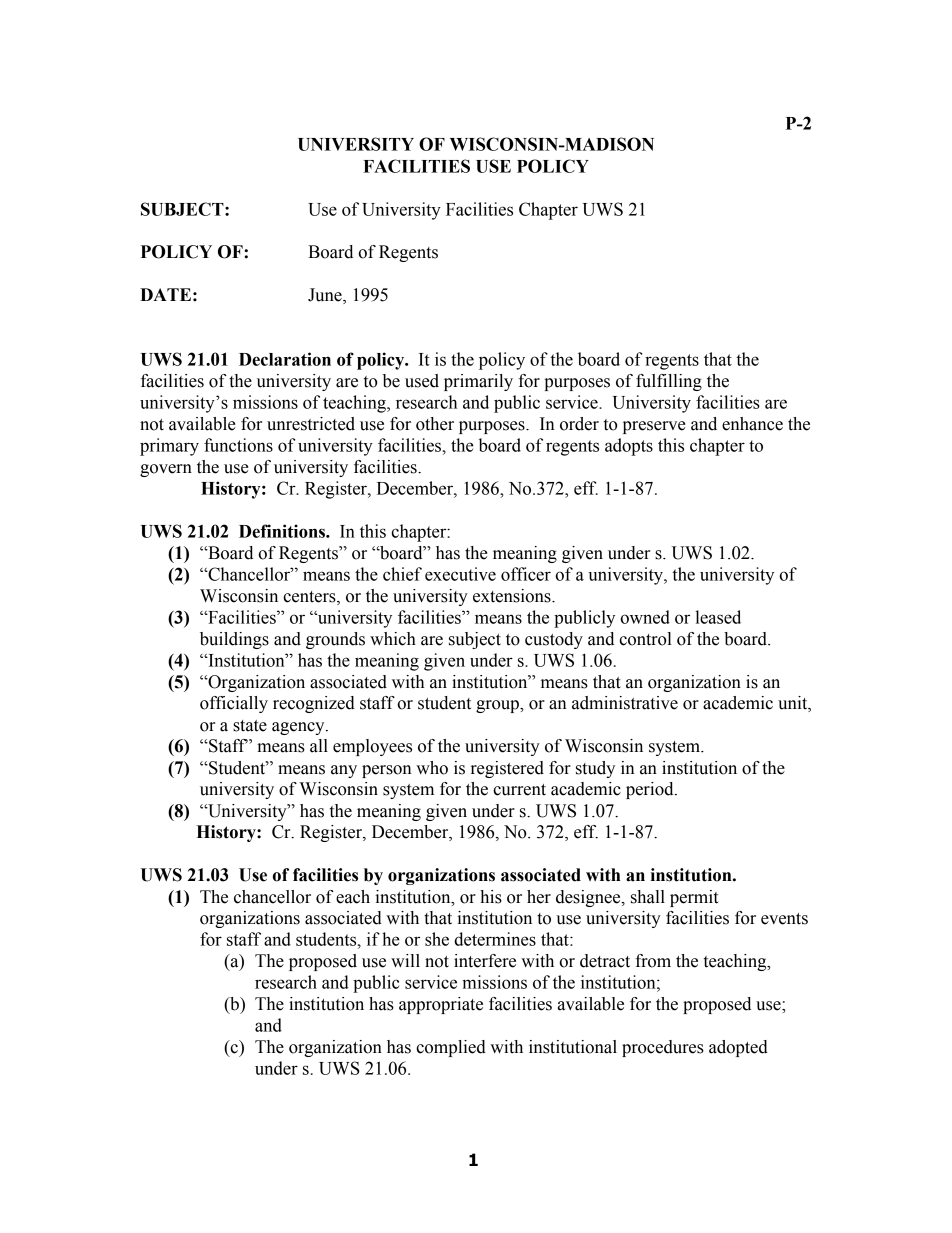 The image size is (952, 1233). Describe the element at coordinates (629, 447) in the page. I see `adopts` at that location.
